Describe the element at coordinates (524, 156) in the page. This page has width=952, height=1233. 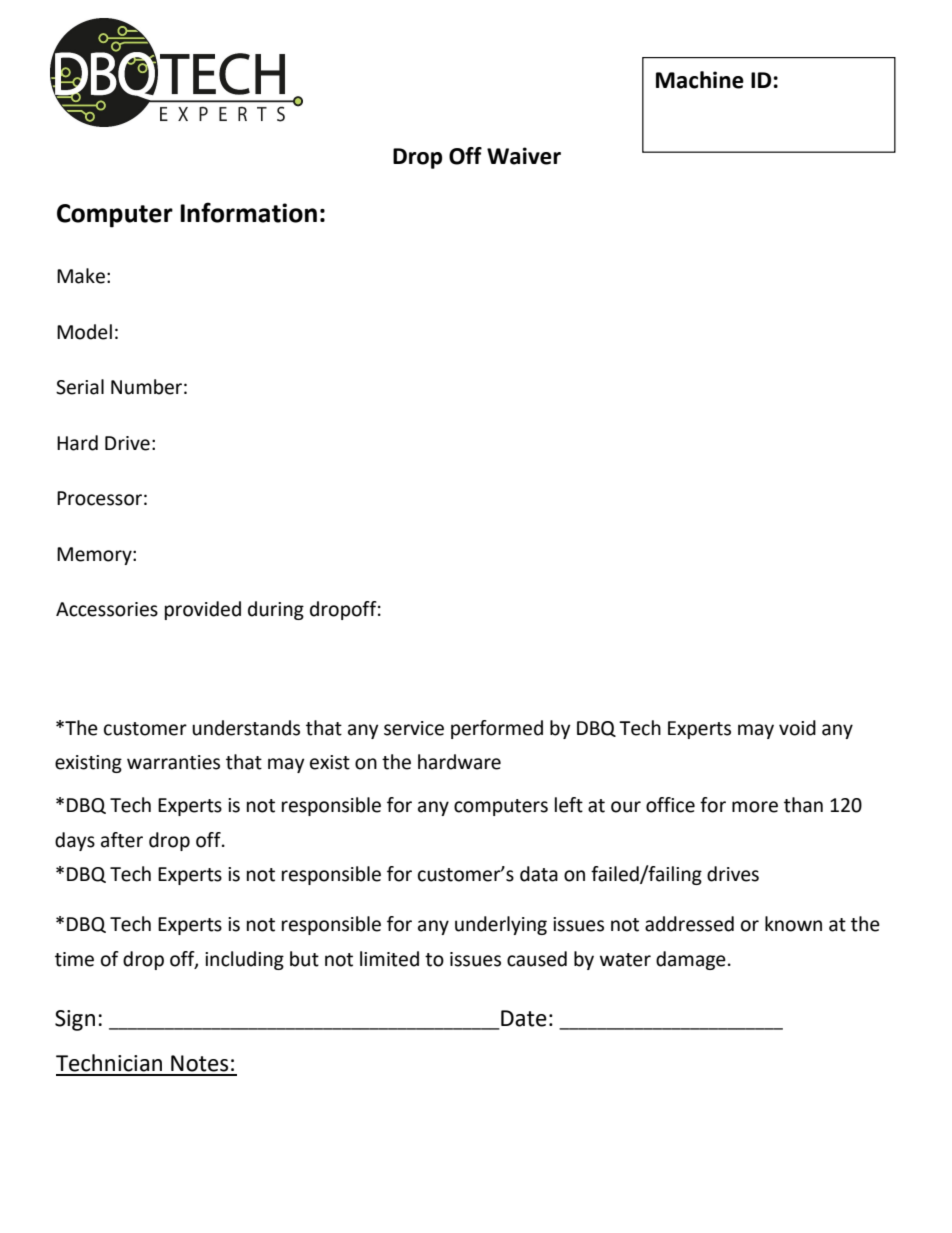
I see `Waiver` at that location.
